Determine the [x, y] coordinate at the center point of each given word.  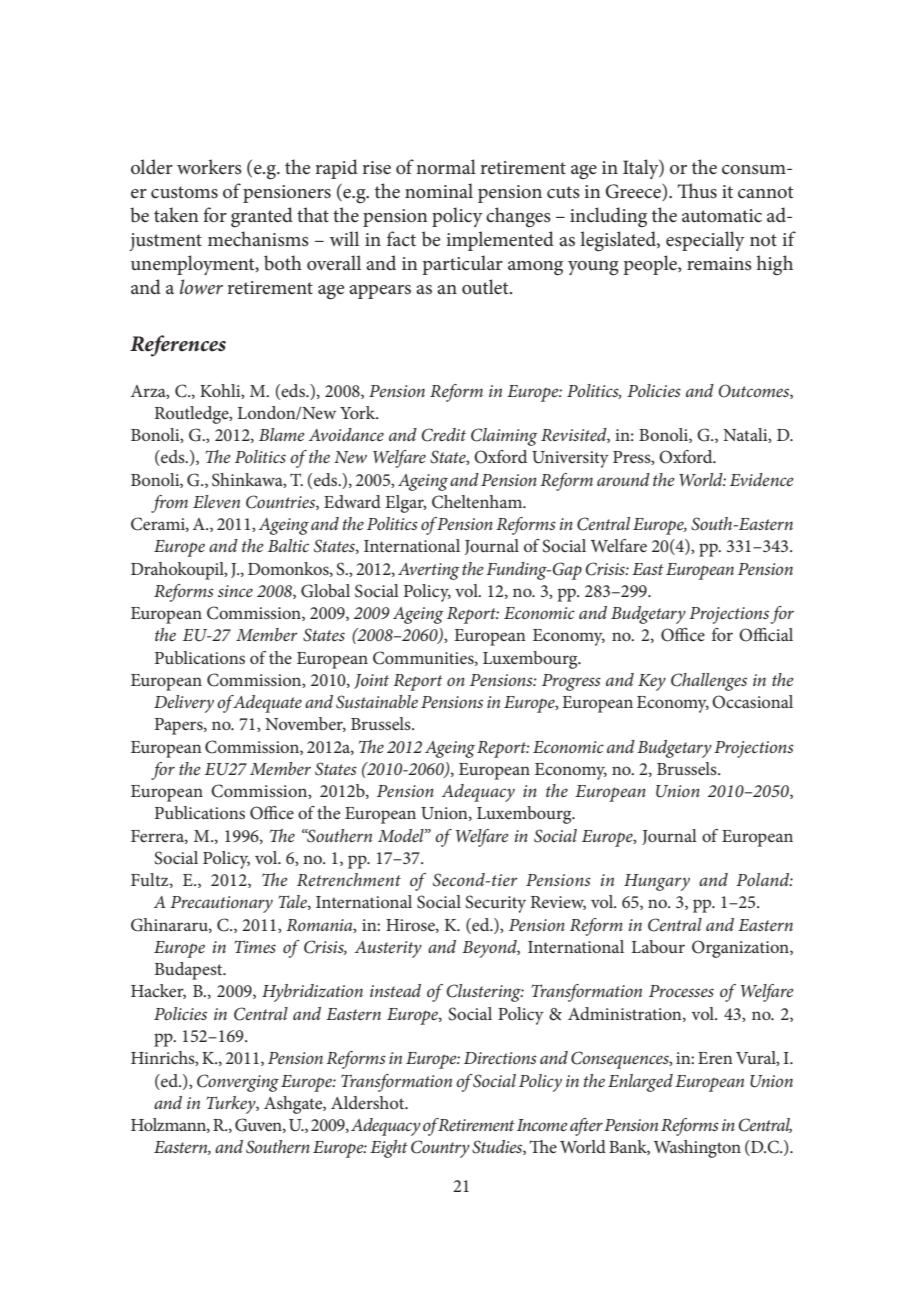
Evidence [762, 479]
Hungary [657, 882]
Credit [444, 435]
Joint [371, 681]
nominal [439, 191]
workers [209, 167]
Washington [697, 1149]
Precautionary [221, 904]
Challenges [709, 682]
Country [440, 1149]
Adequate [266, 704]
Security [495, 904]
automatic [722, 216]
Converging [238, 1083]
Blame [282, 434]
